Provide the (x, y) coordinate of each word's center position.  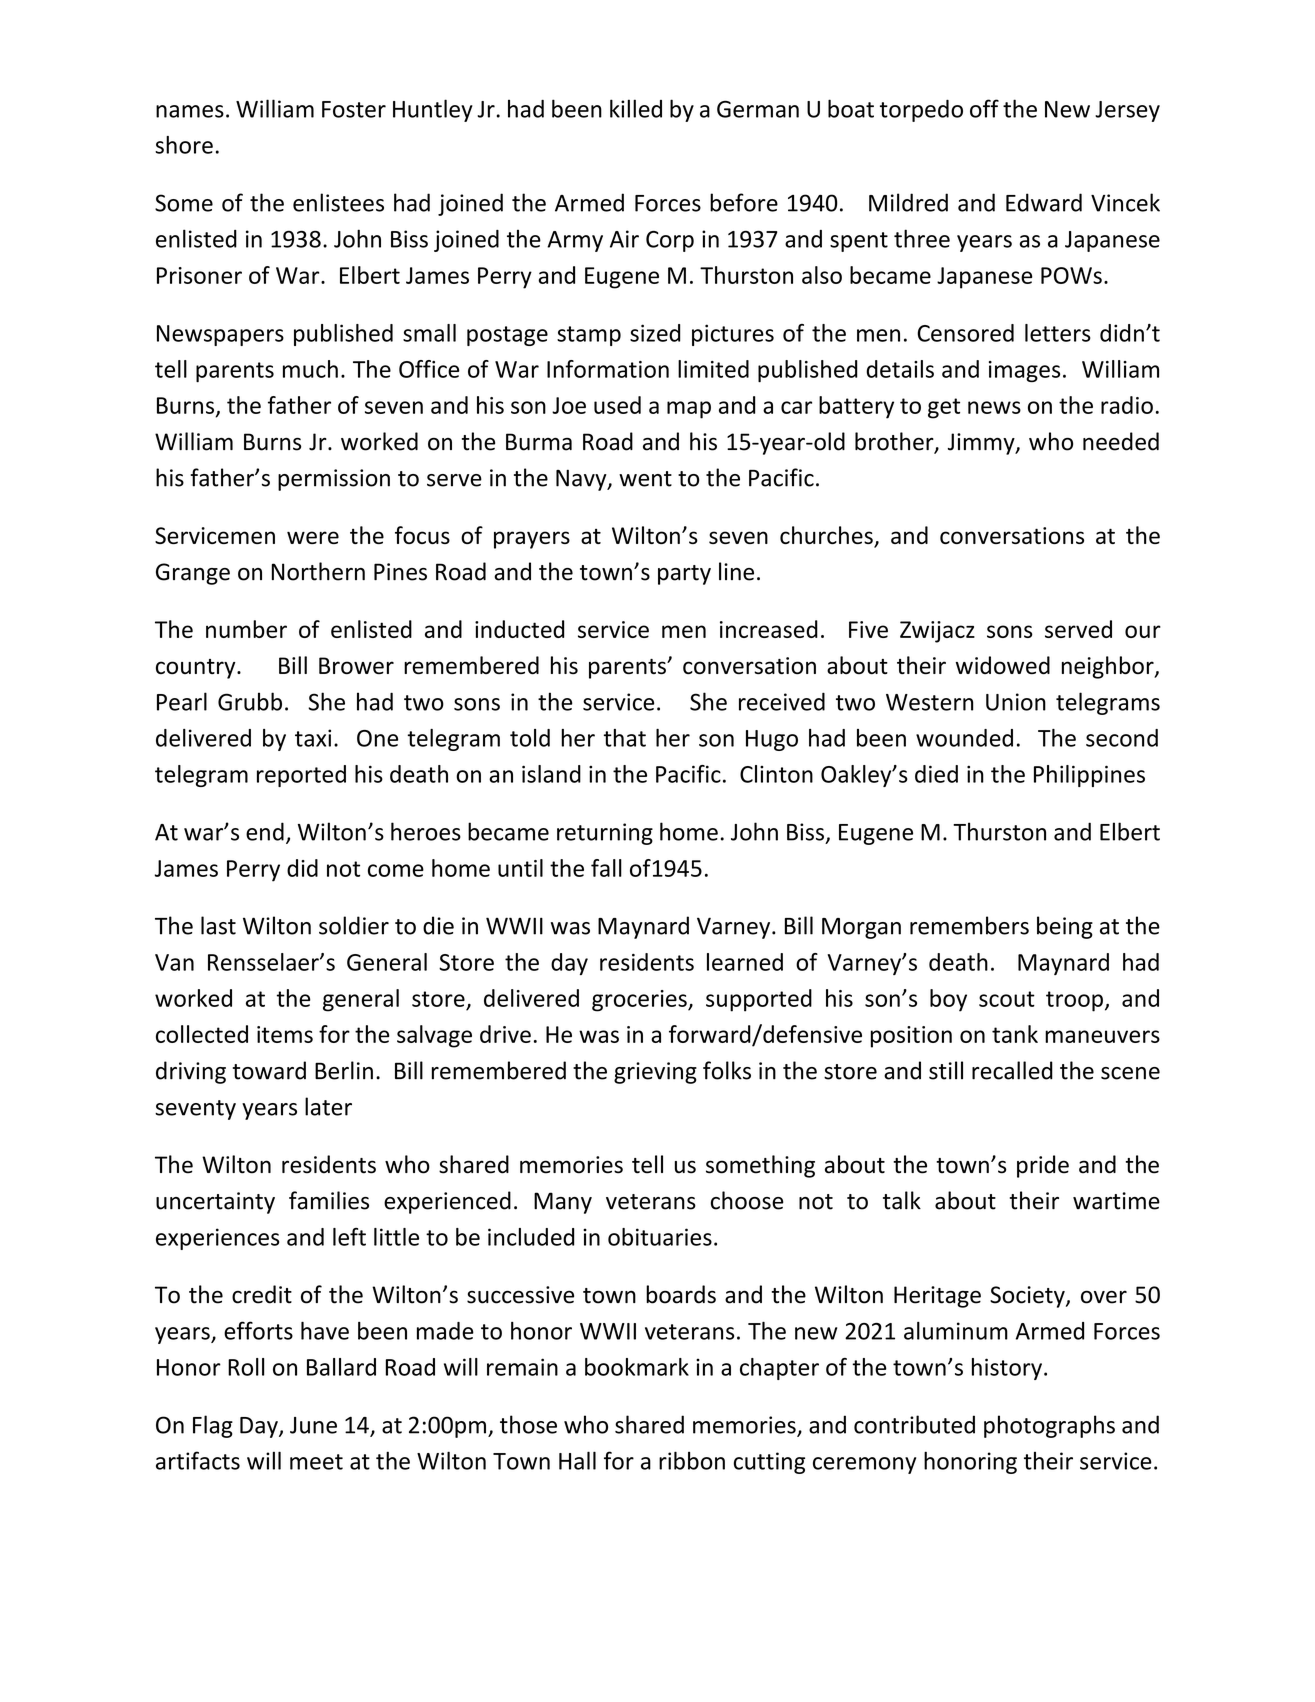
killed (636, 108)
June (313, 1425)
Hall (577, 1460)
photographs (1049, 1426)
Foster (354, 109)
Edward (1044, 202)
